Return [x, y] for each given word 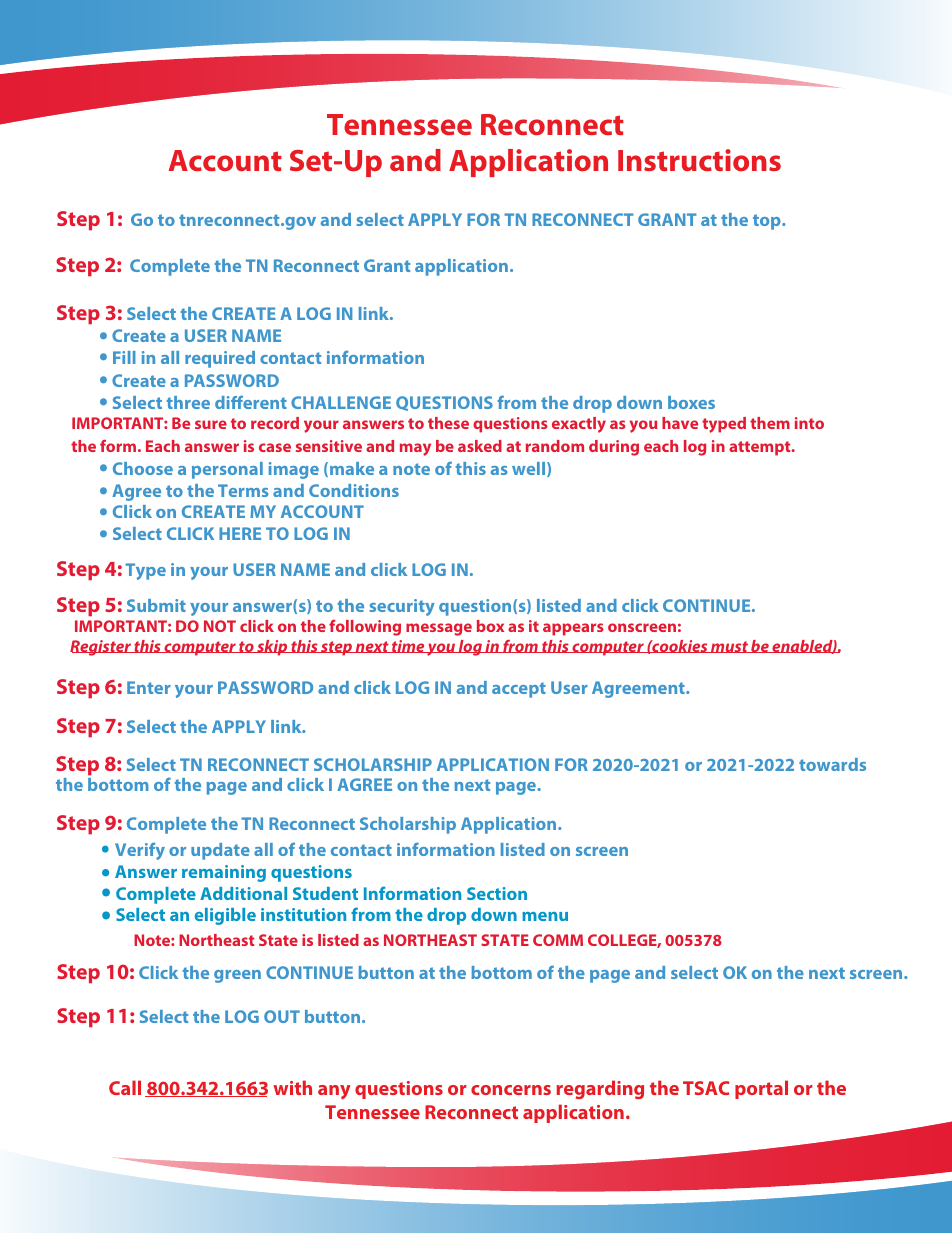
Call [125, 1087]
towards [832, 764]
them [770, 423]
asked [480, 446]
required [220, 359]
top [768, 222]
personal [227, 470]
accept [519, 690]
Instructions [699, 160]
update [220, 851]
